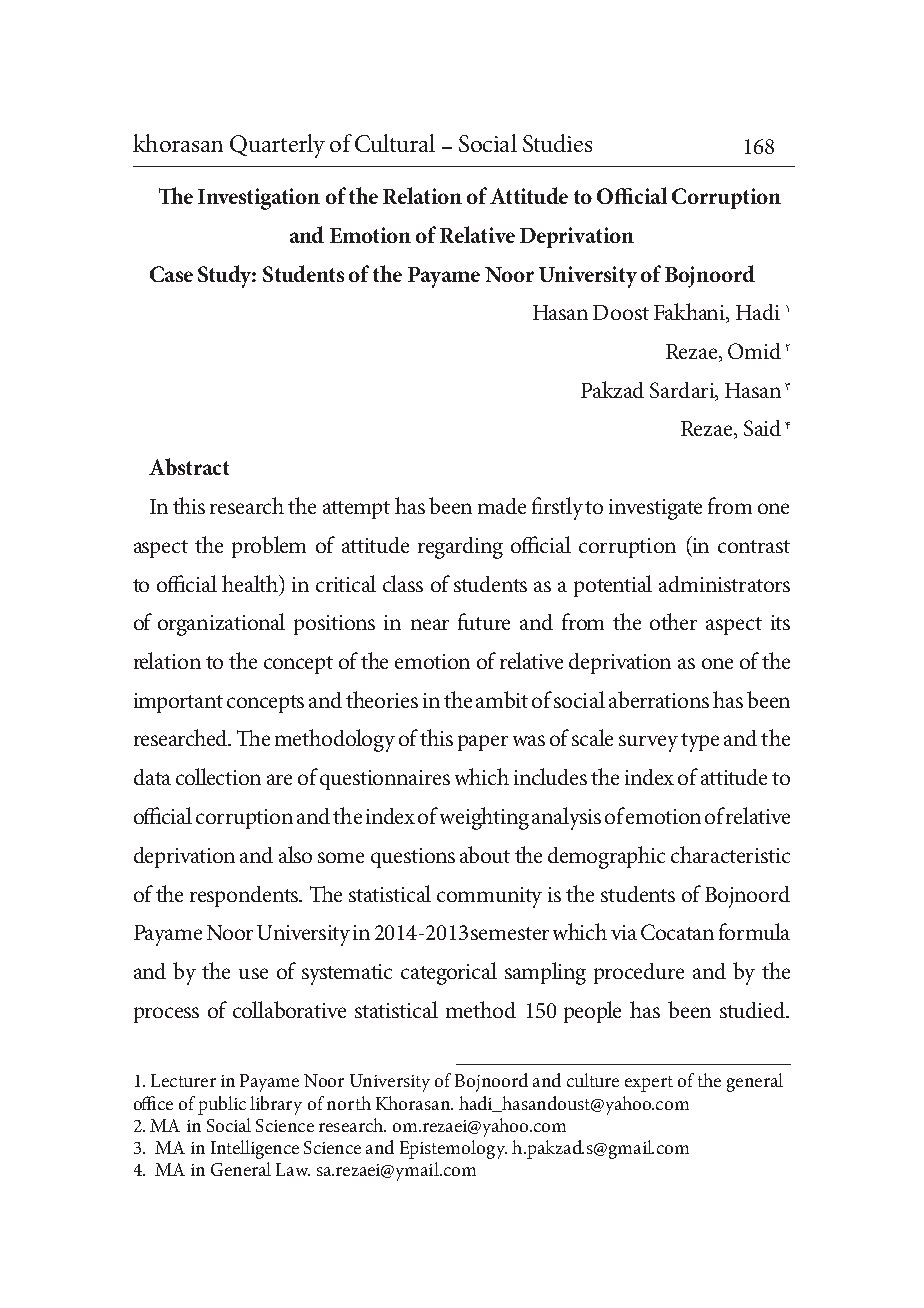 The width and height of the screenshot is (924, 1308). I want to click on Investigation, so click(259, 199).
